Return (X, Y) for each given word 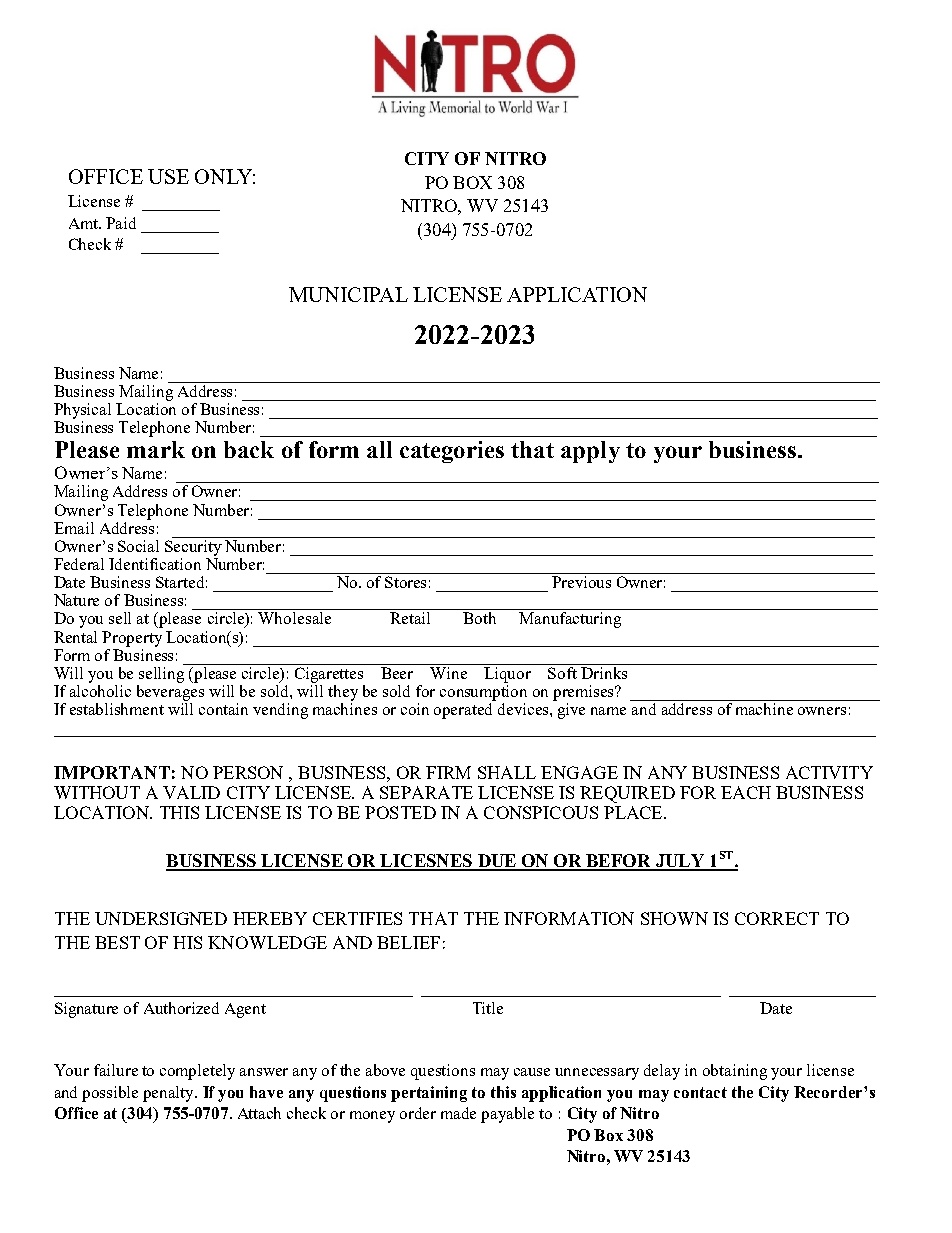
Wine (449, 671)
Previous (582, 580)
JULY (680, 862)
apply (590, 452)
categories (452, 452)
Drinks (604, 671)
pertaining (429, 1094)
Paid (121, 223)
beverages (170, 691)
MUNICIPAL (348, 294)
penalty (169, 1094)
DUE (496, 862)
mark (156, 449)
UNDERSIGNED (161, 918)
